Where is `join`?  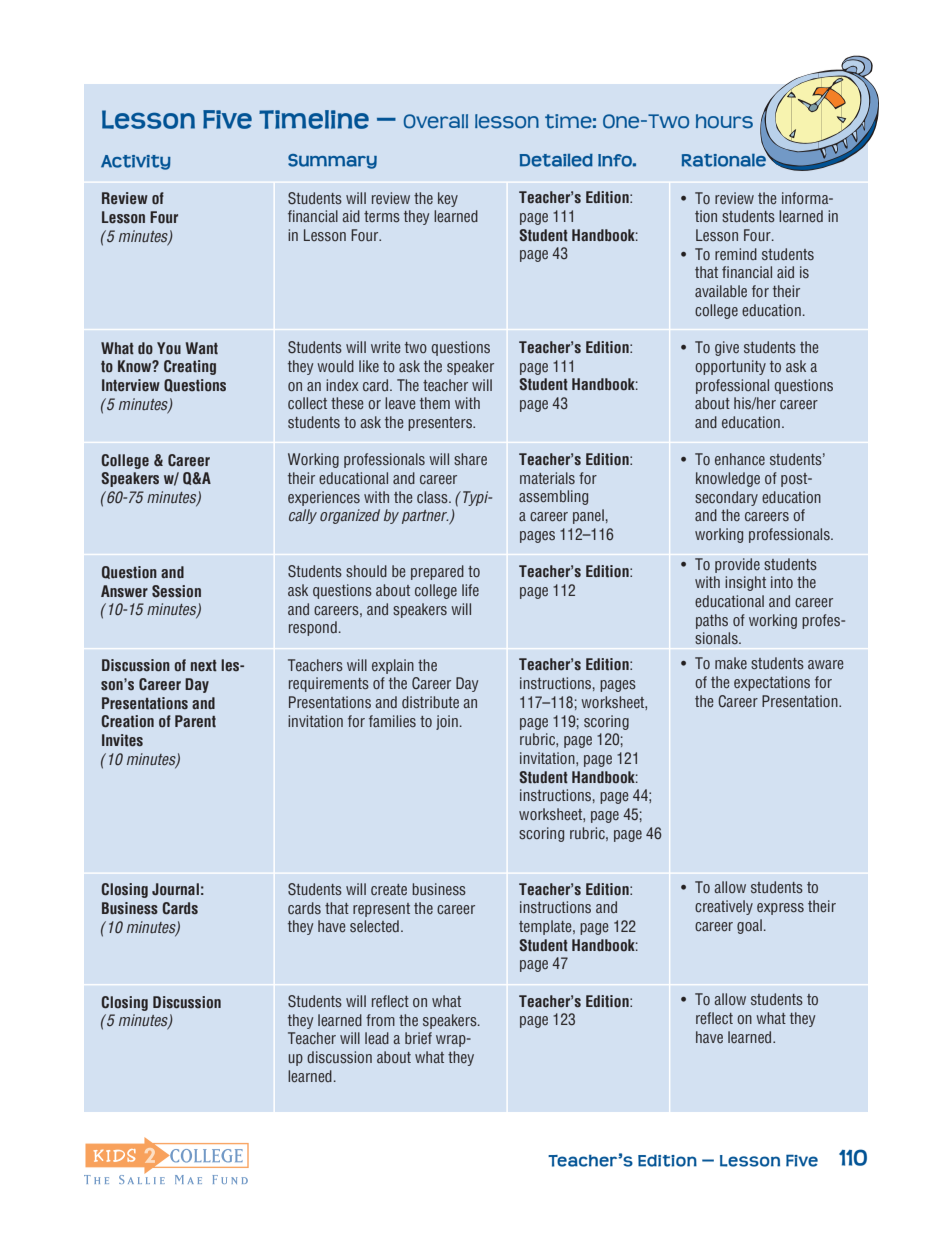 join is located at coordinates (447, 722).
